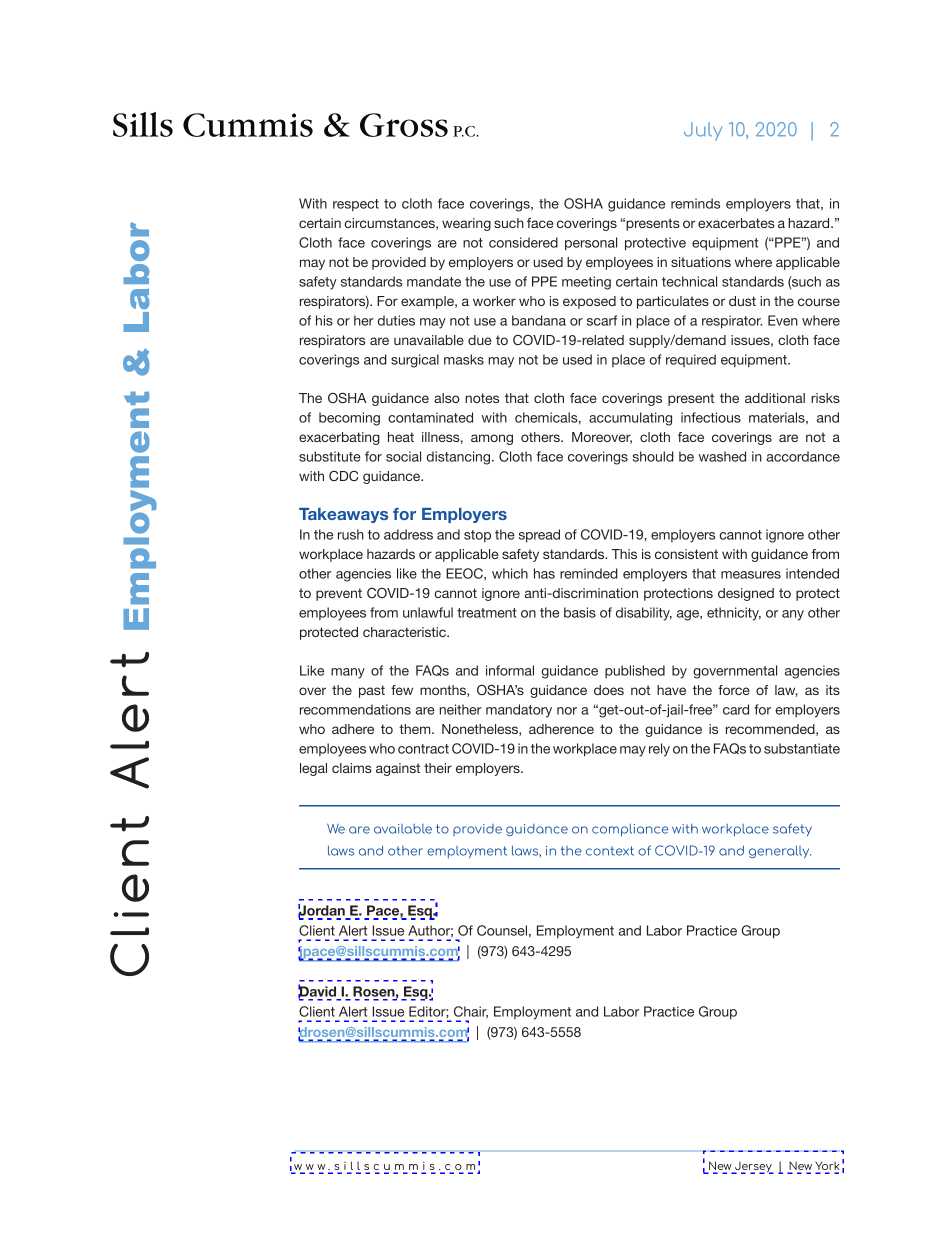 This document has width=952, height=1233. What do you see at coordinates (404, 125) in the document?
I see `Gross` at bounding box center [404, 125].
